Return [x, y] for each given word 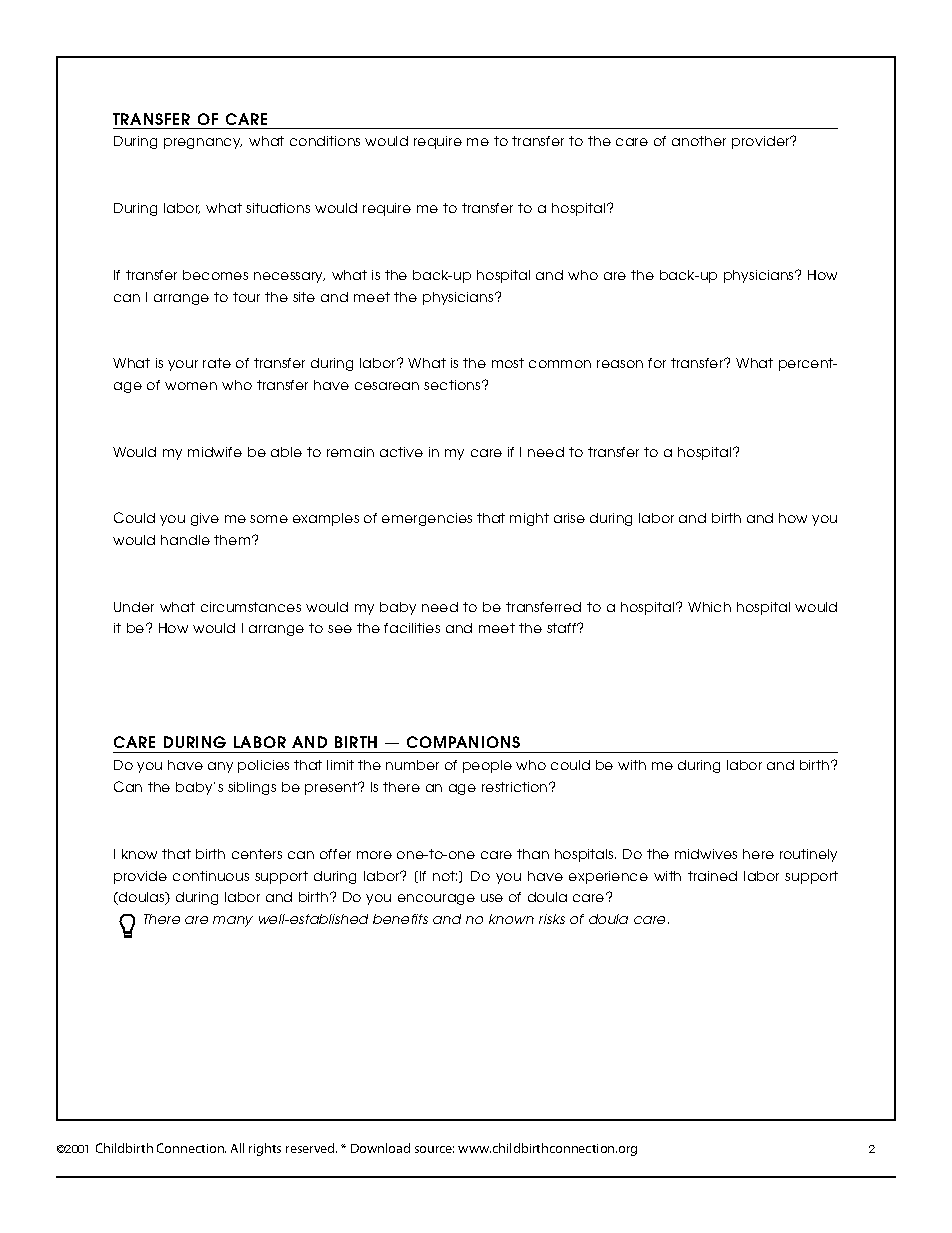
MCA [110, 1148]
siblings [252, 788]
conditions [325, 141]
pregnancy [203, 143]
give [205, 519]
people [487, 766]
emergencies [427, 519]
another [699, 141]
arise [569, 518]
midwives [706, 854]
